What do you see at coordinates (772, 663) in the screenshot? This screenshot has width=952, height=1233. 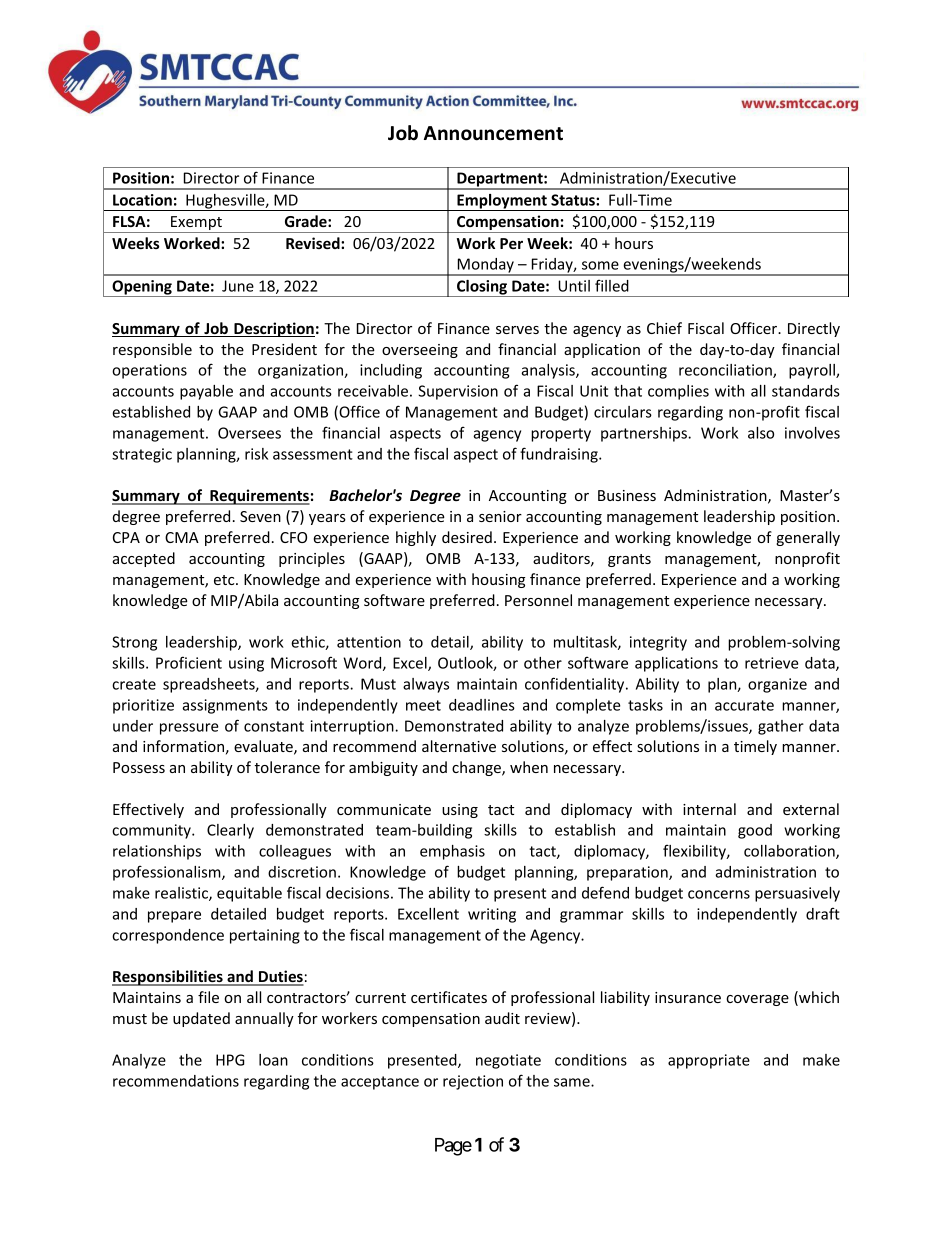 I see `retrieve` at bounding box center [772, 663].
